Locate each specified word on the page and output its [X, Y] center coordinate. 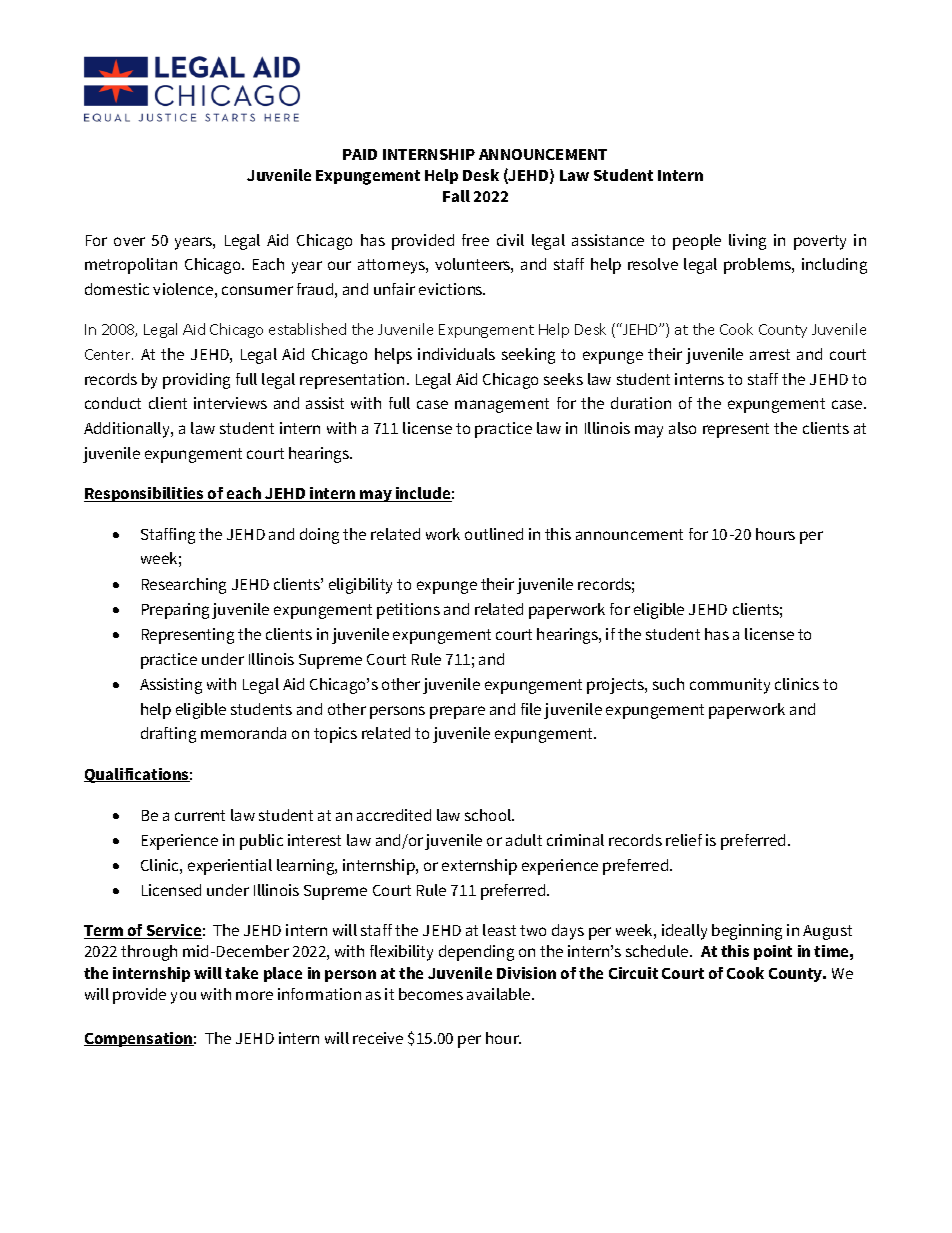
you [183, 997]
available [500, 994]
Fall [456, 196]
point [773, 952]
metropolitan [131, 266]
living [747, 242]
